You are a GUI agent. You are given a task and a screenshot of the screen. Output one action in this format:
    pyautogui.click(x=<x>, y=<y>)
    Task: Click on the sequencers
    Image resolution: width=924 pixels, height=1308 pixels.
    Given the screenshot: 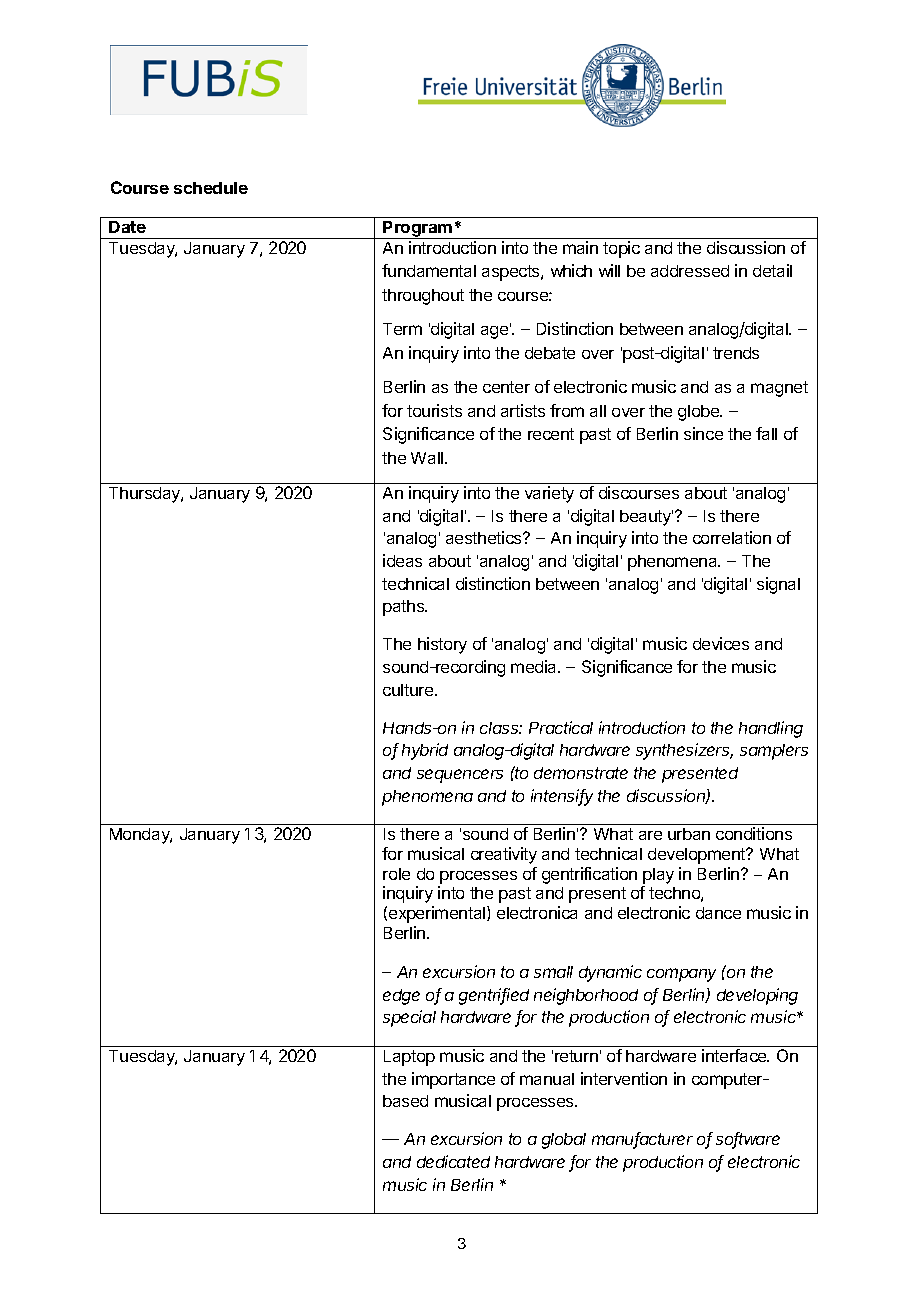 What is the action you would take?
    pyautogui.click(x=460, y=776)
